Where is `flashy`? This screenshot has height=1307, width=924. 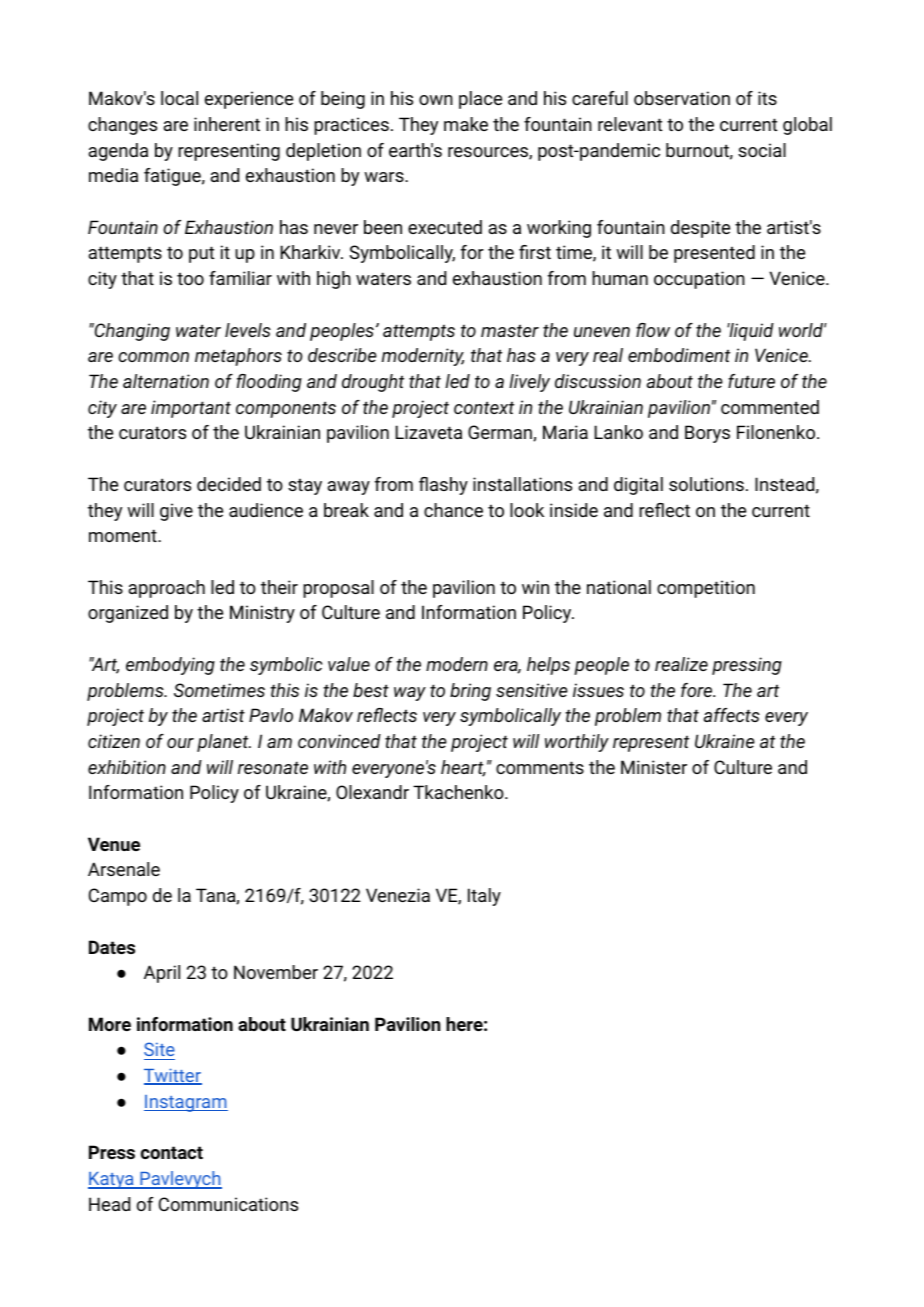 flashy is located at coordinates (443, 486).
